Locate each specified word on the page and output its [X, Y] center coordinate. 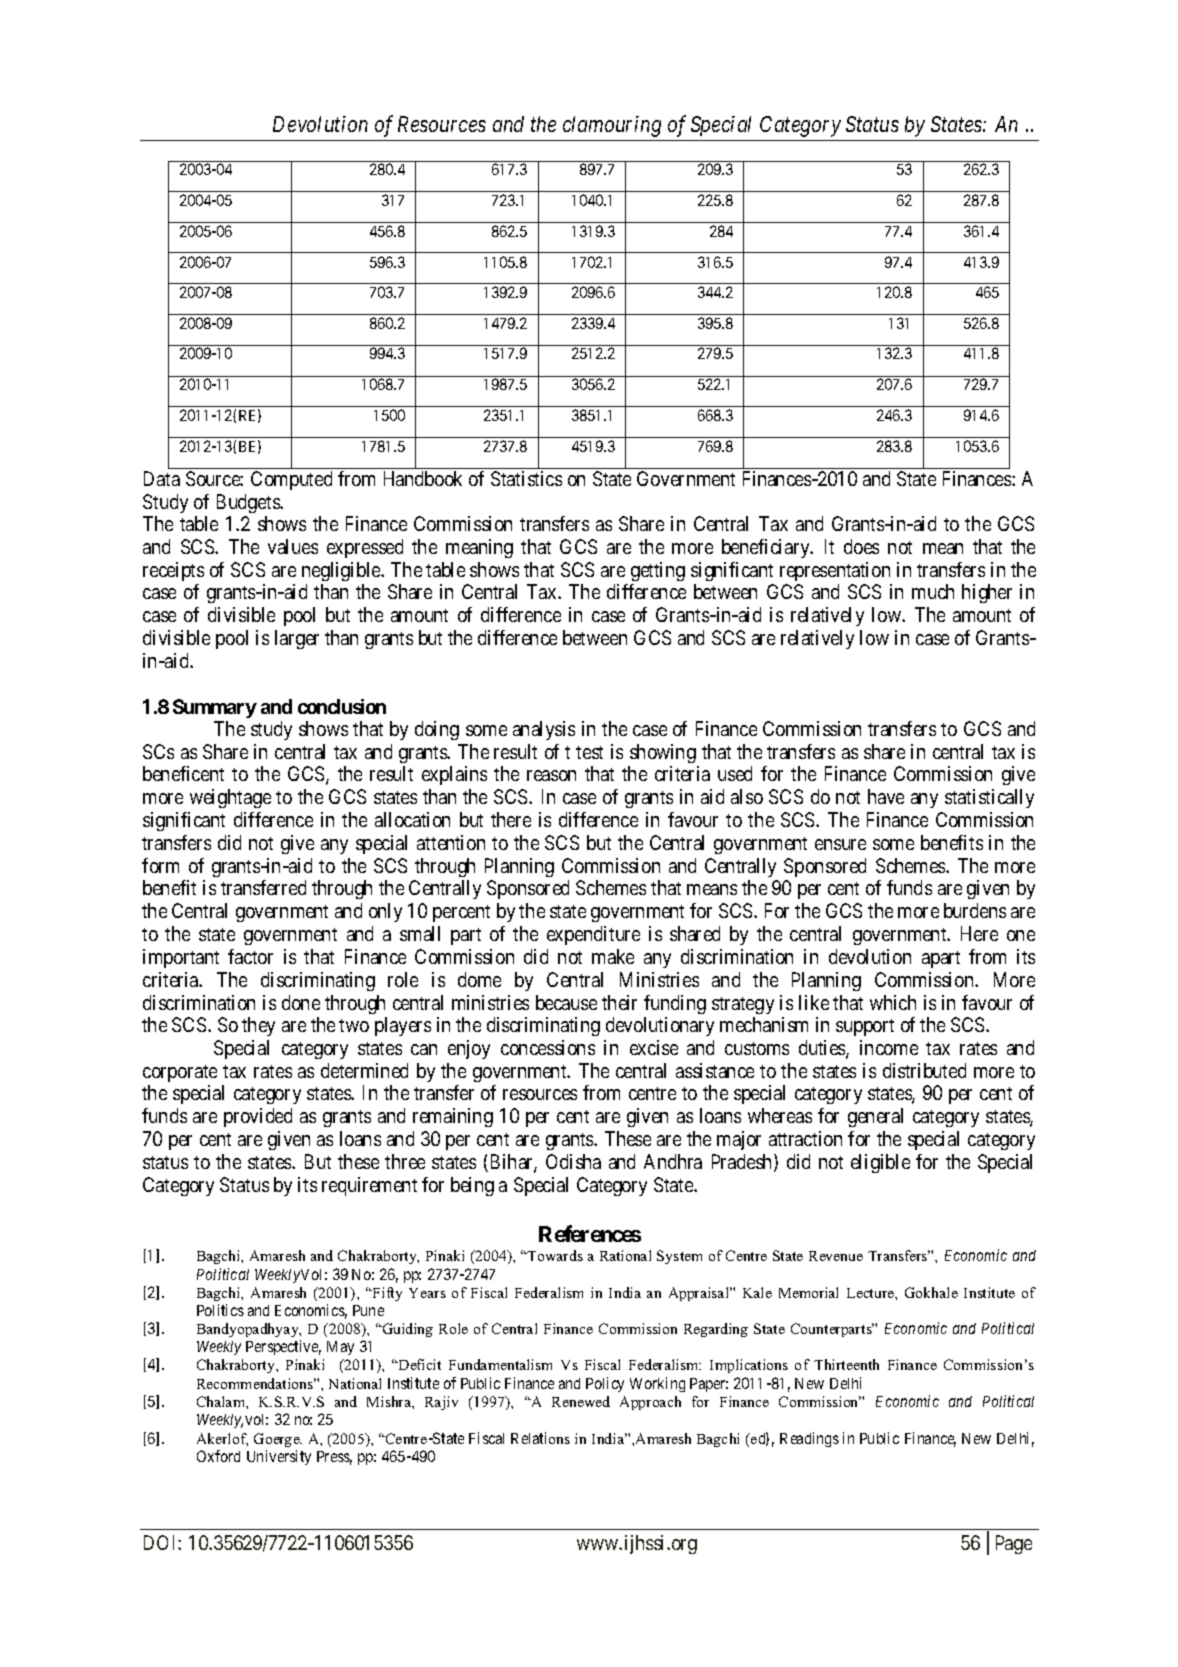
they [258, 1026]
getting [658, 571]
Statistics [526, 478]
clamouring [612, 126]
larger [297, 639]
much [933, 591]
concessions [548, 1047]
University [279, 1457]
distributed [924, 1070]
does [861, 546]
